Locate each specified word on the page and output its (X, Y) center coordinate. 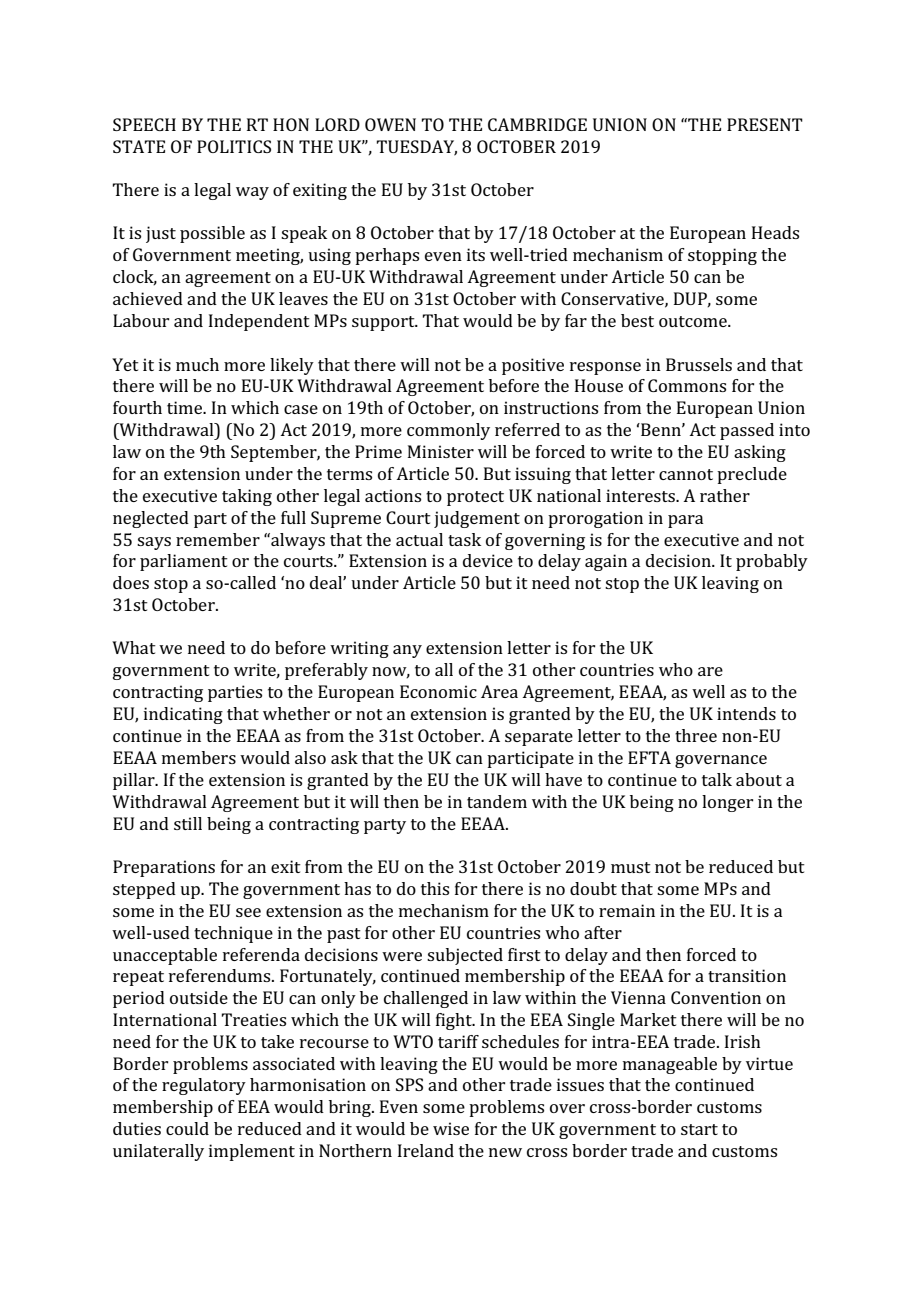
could (187, 1128)
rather (725, 495)
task (464, 539)
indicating (183, 715)
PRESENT (765, 124)
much (197, 364)
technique (233, 934)
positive (533, 366)
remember (218, 539)
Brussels (699, 364)
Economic (438, 691)
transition (747, 975)
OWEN (390, 124)
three (696, 735)
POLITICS (234, 146)
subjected (465, 956)
